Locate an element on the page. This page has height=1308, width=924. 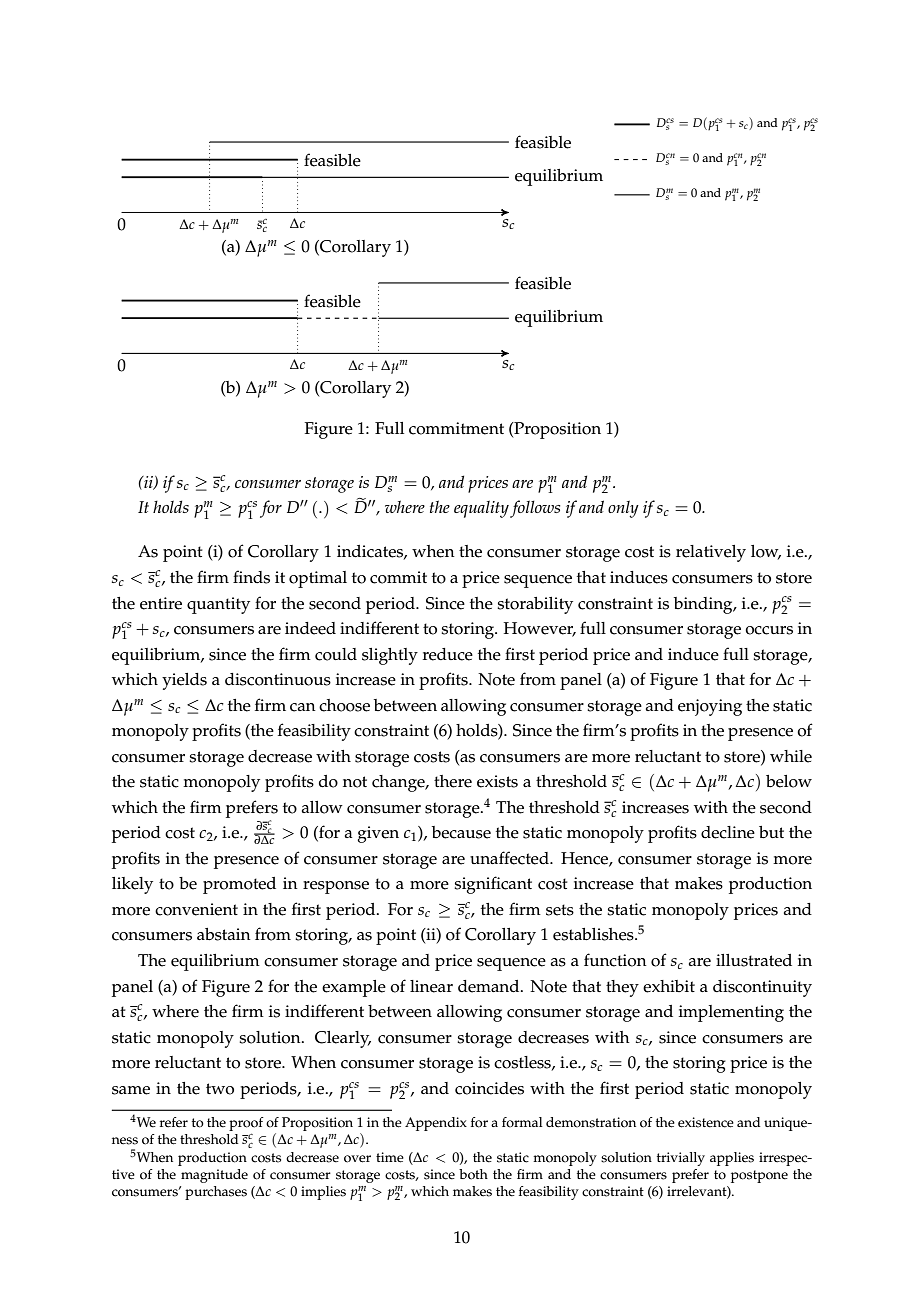
only is located at coordinates (623, 509).
